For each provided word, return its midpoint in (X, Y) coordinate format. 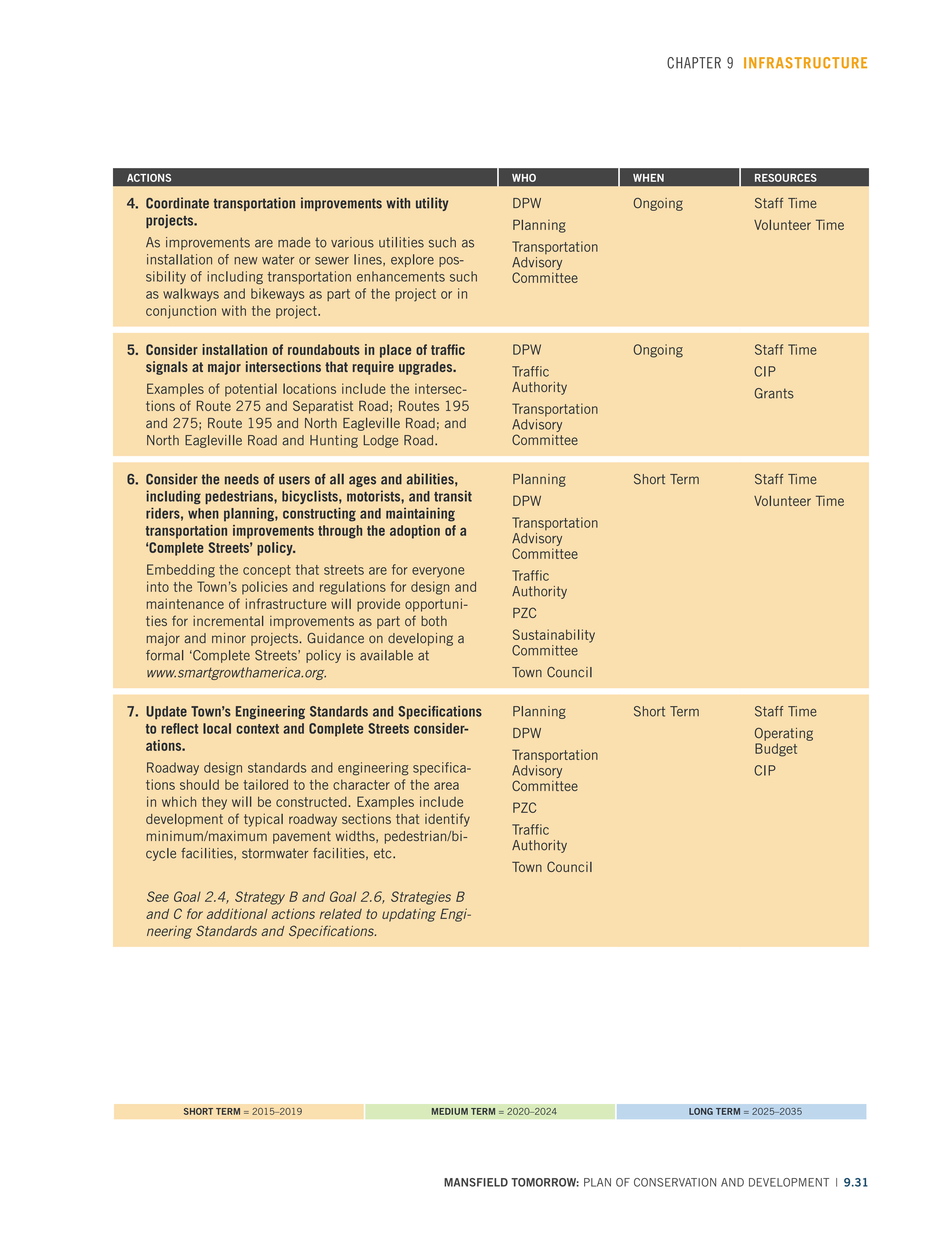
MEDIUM (450, 1111)
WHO (524, 177)
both (434, 621)
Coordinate (177, 203)
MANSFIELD (476, 1182)
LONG (701, 1111)
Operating (784, 734)
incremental (228, 621)
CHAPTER (694, 63)
